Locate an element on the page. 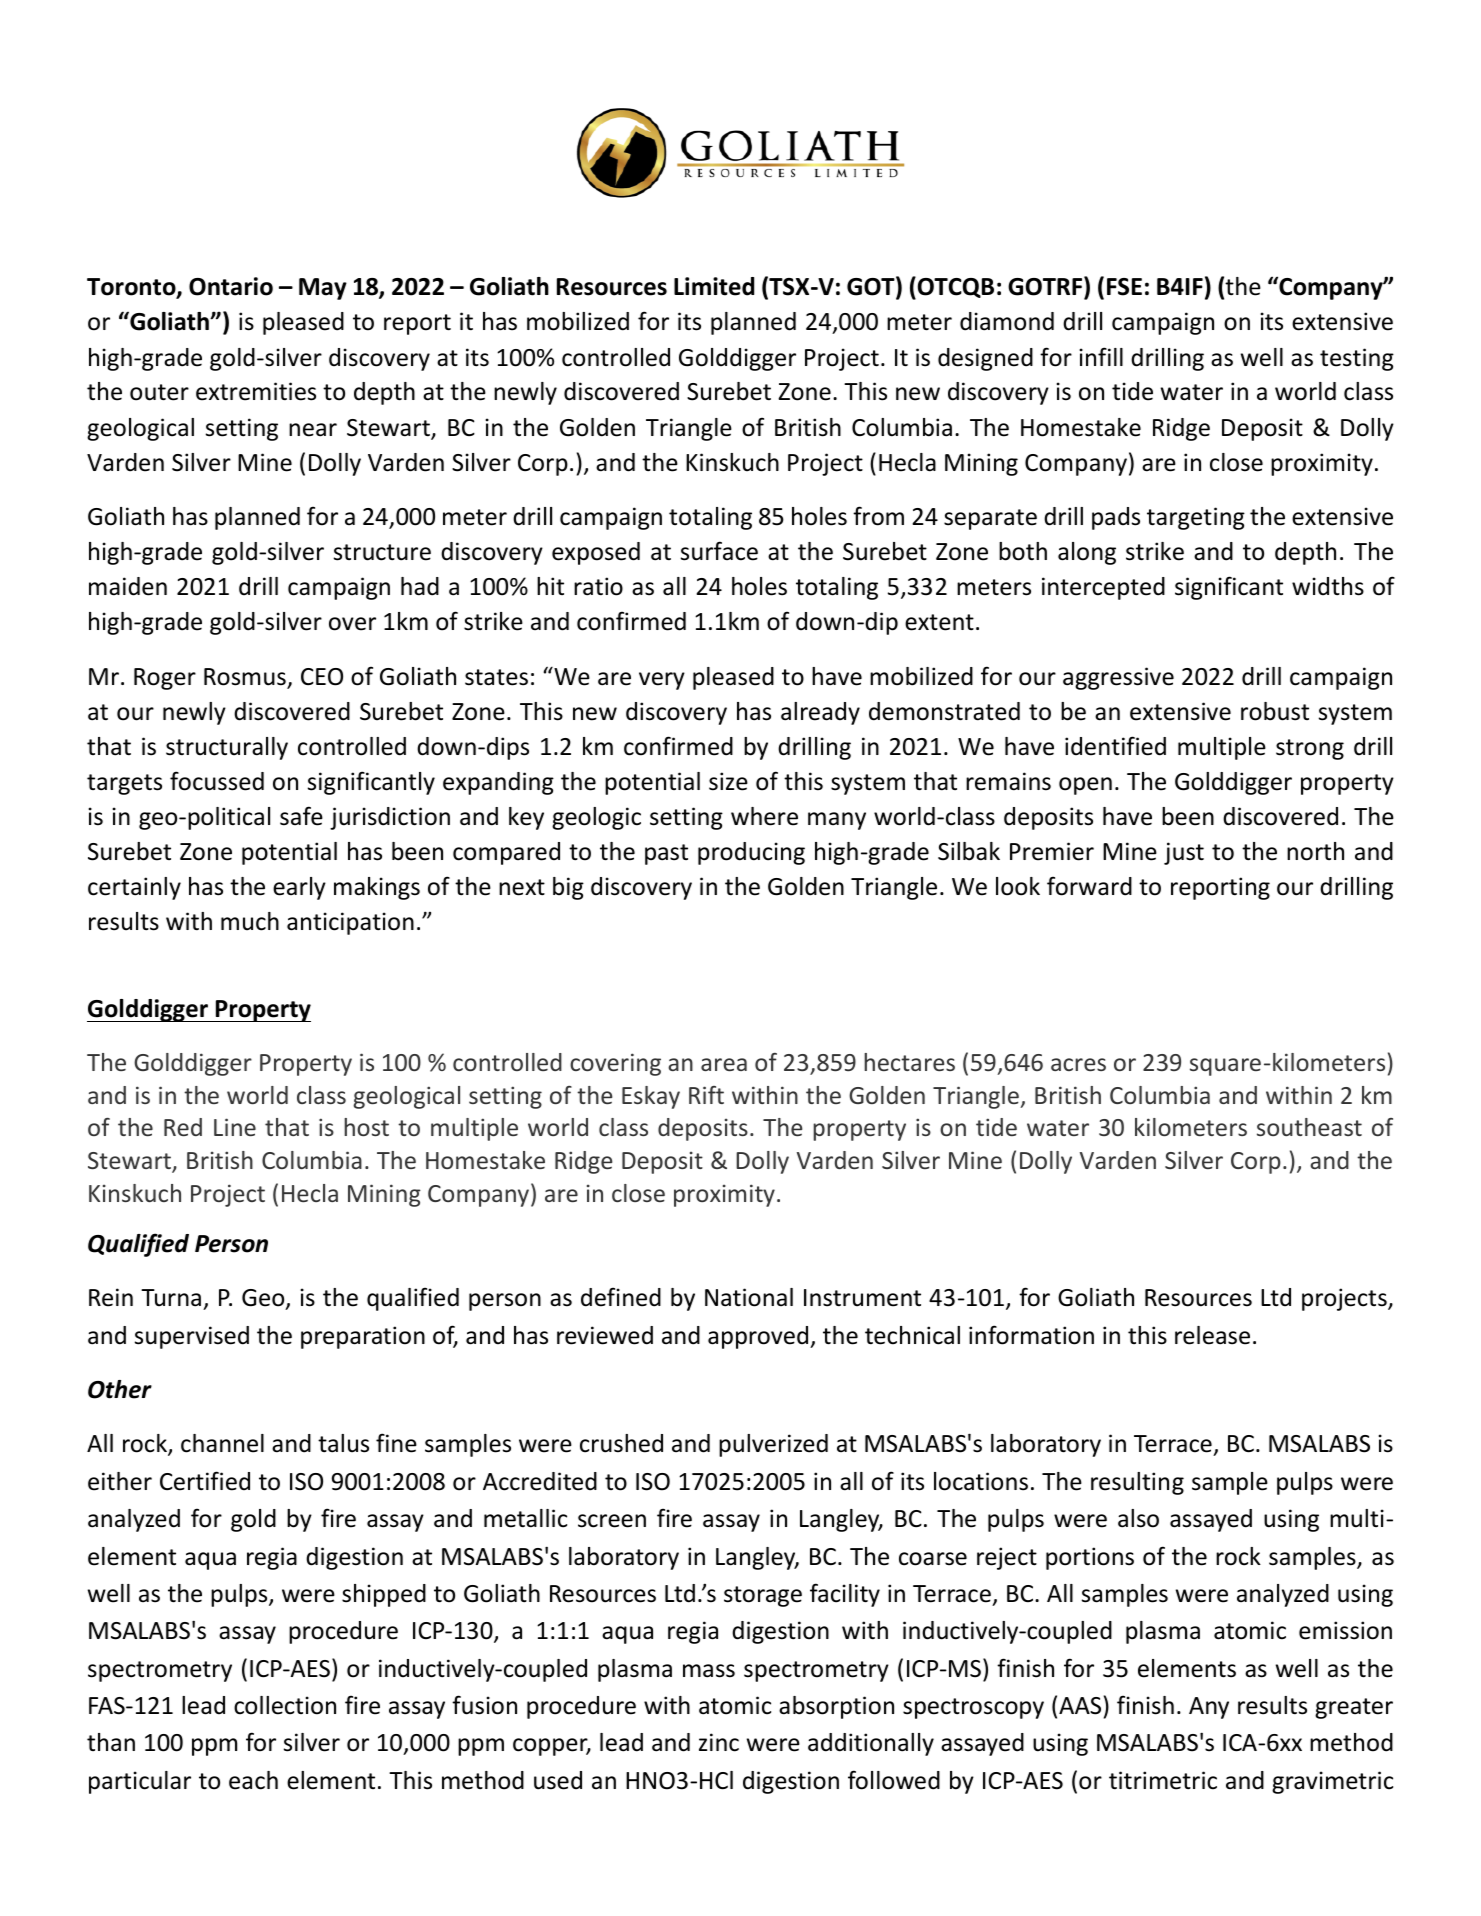  infill is located at coordinates (1101, 356).
